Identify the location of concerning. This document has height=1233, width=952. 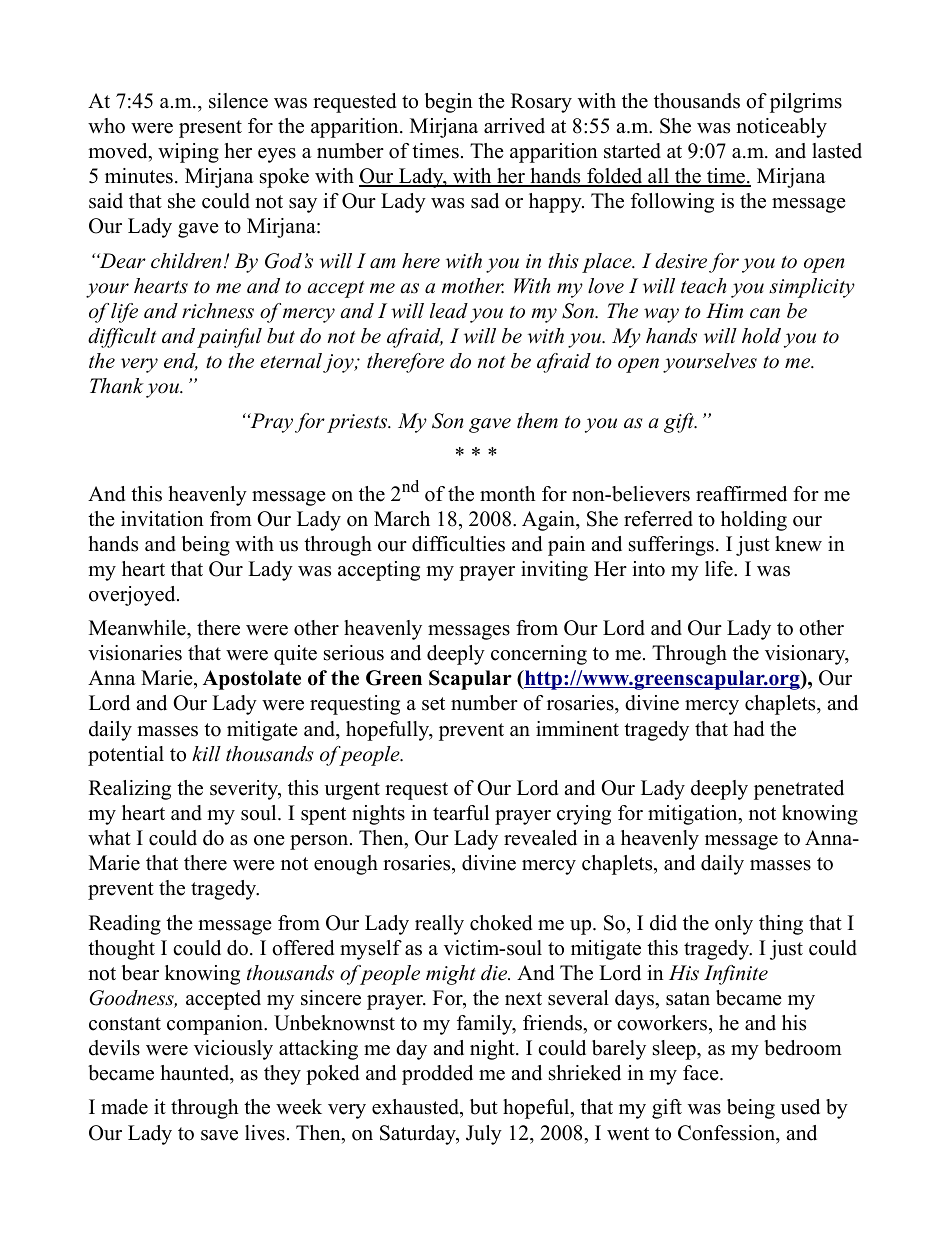
(539, 655).
